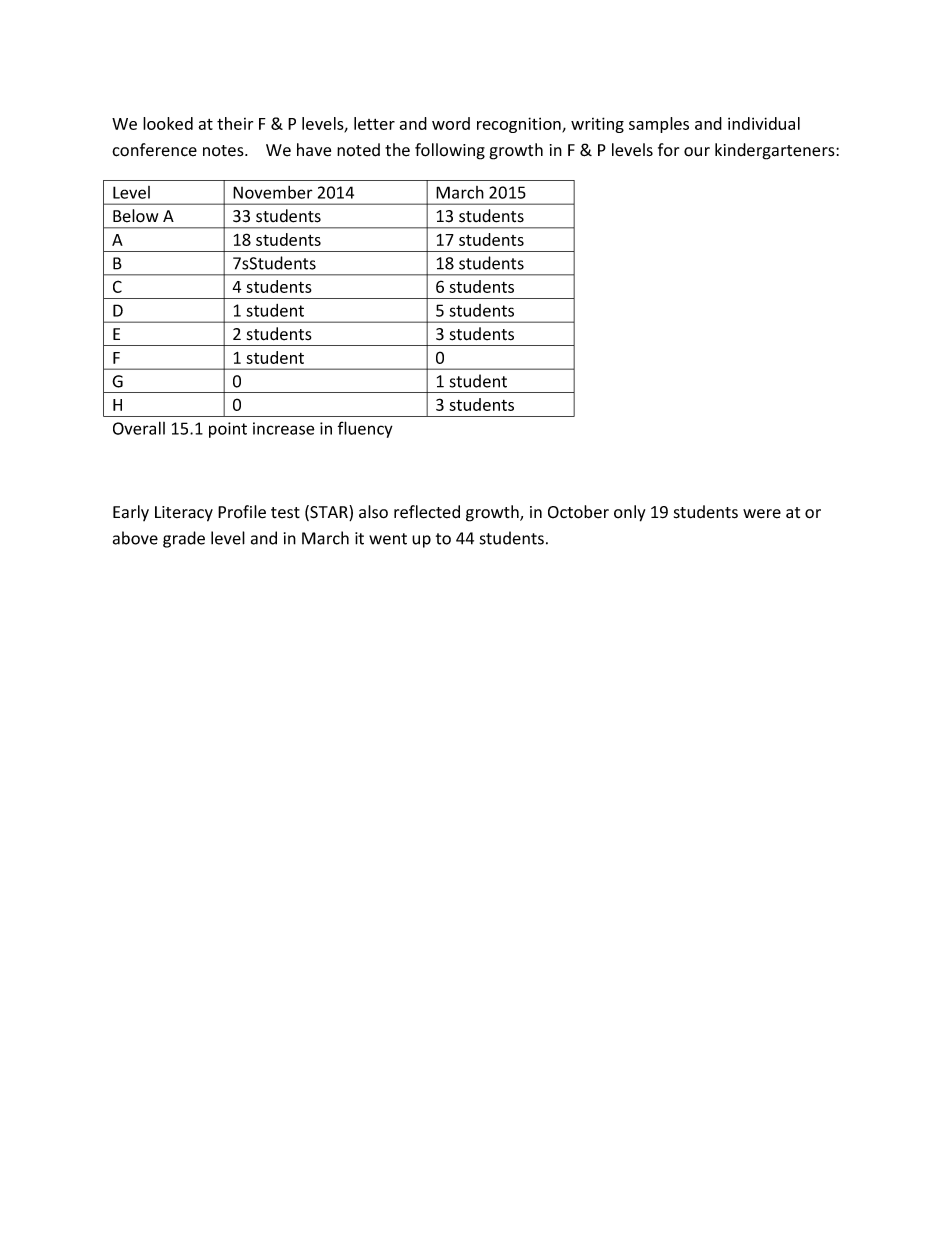 The width and height of the screenshot is (952, 1233). Describe the element at coordinates (135, 216) in the screenshot. I see `Below` at that location.
